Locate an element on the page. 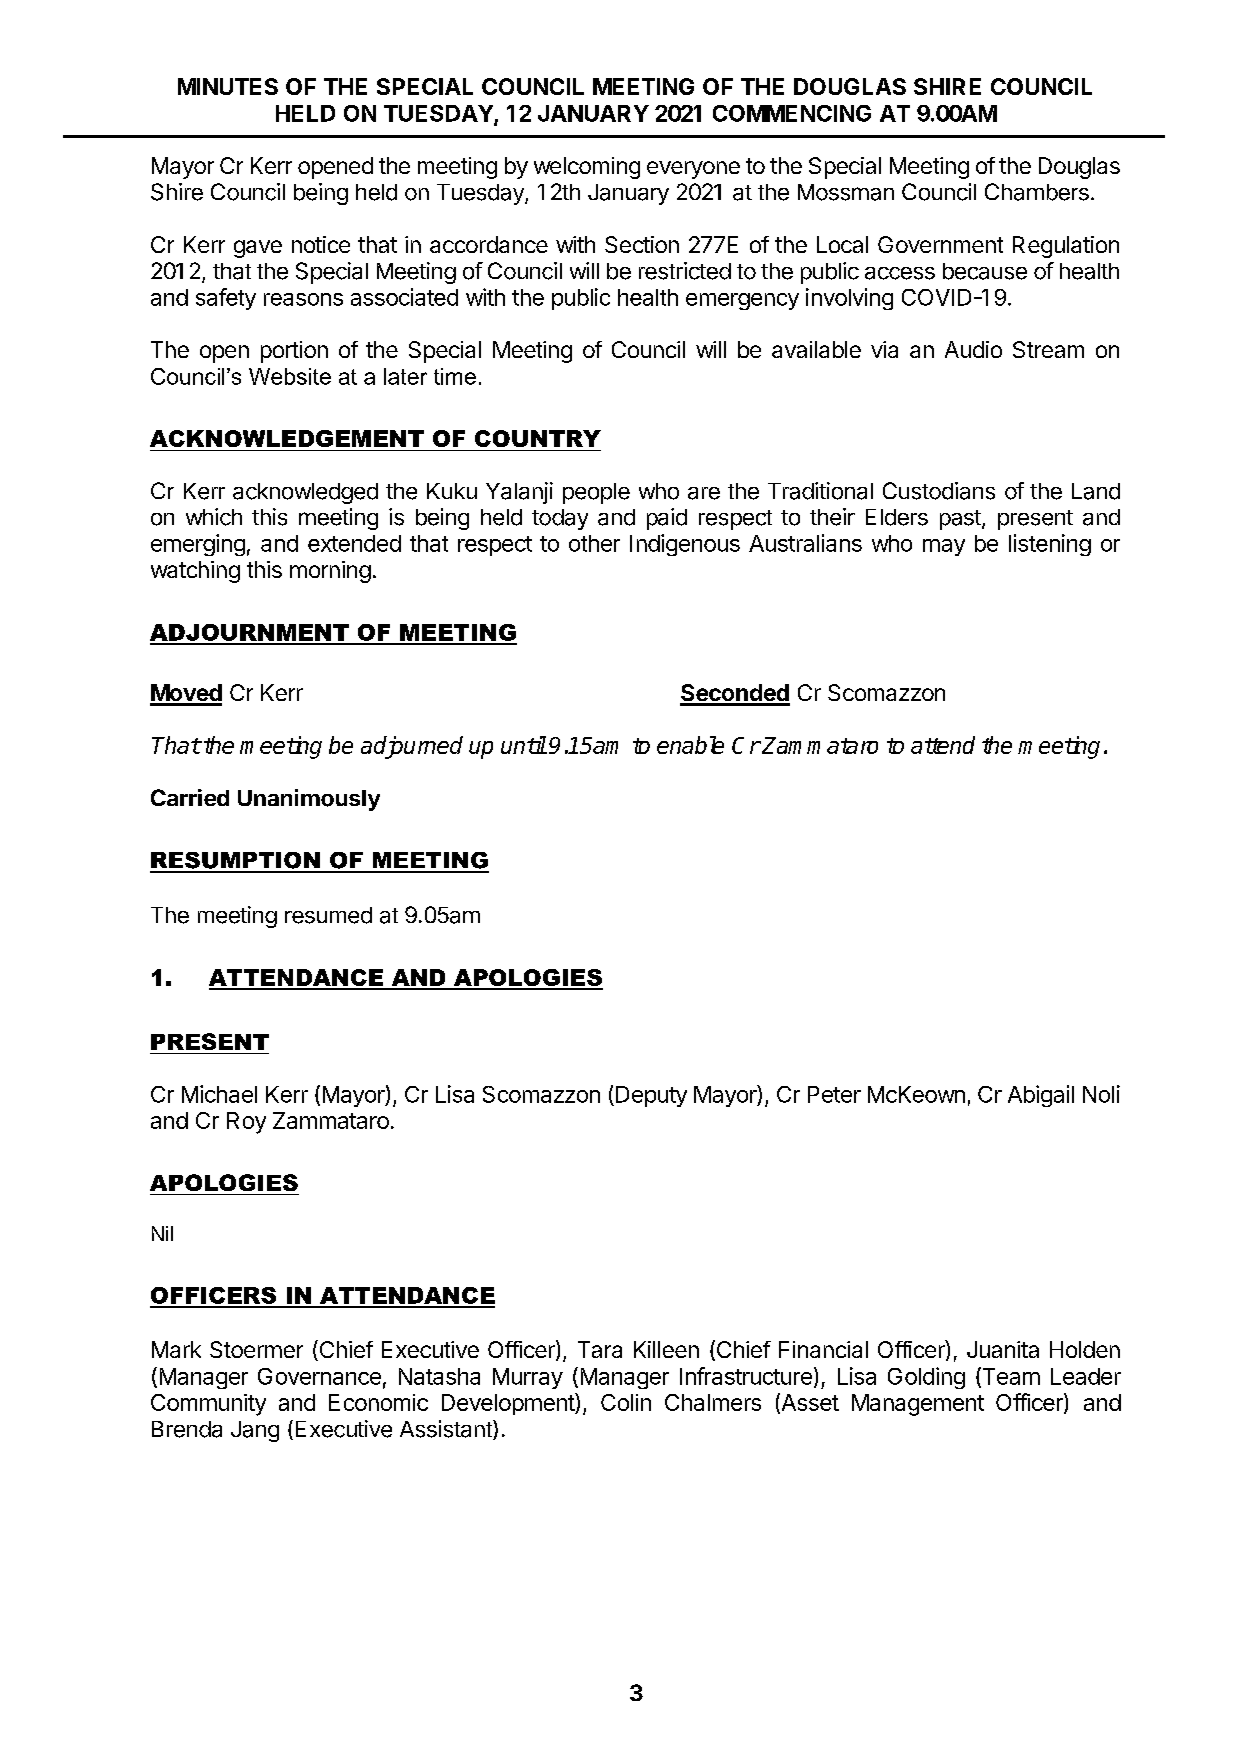  Unanimously is located at coordinates (309, 800).
